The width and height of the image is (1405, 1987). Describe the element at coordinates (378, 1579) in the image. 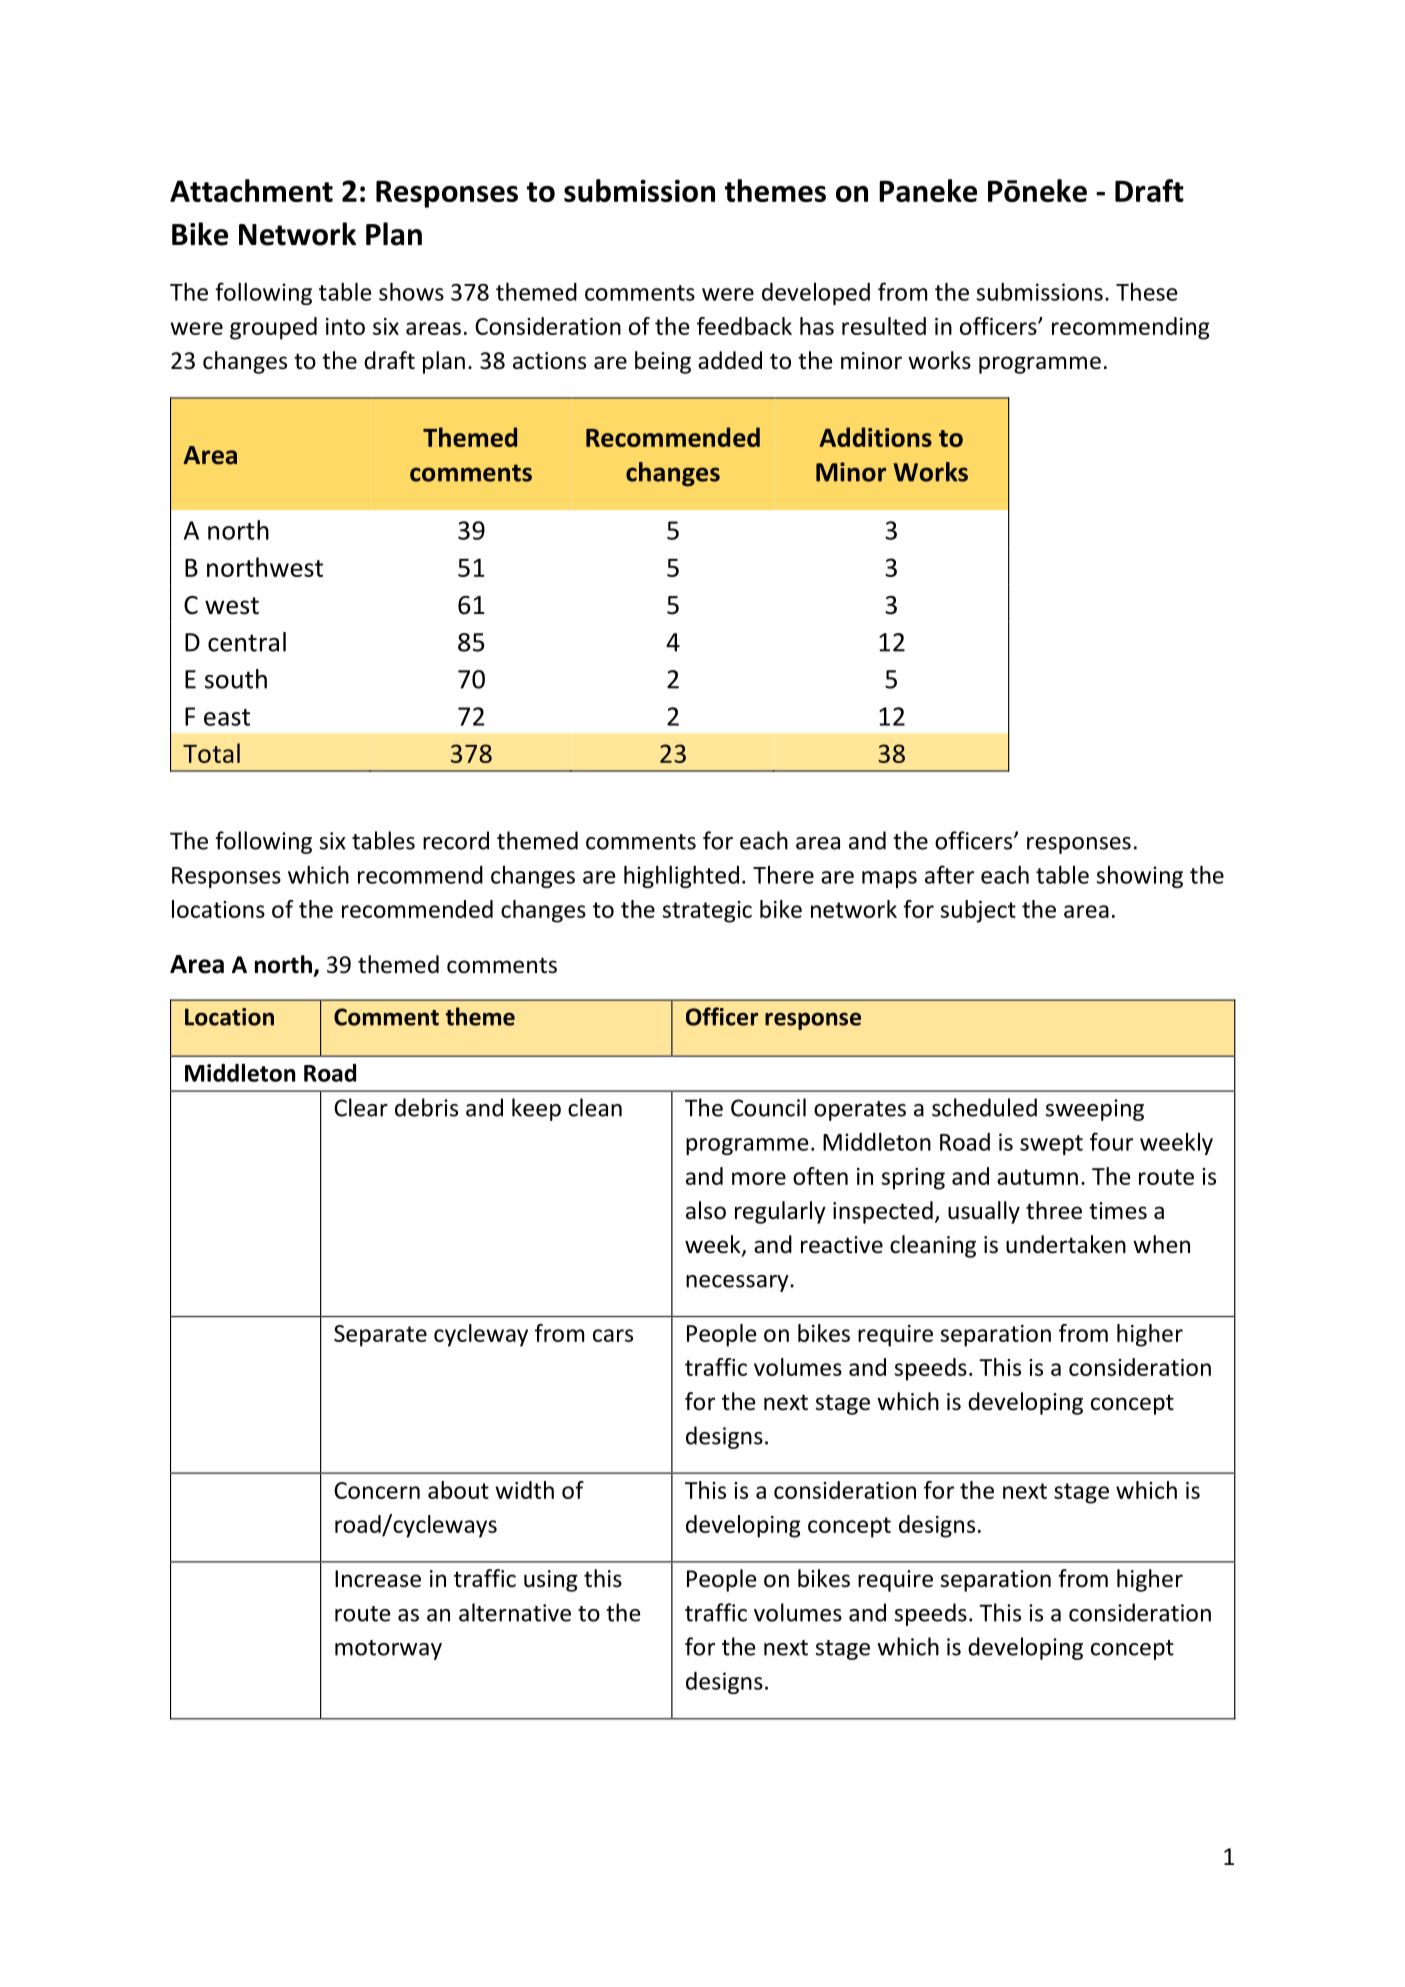

I see `Increase` at that location.
